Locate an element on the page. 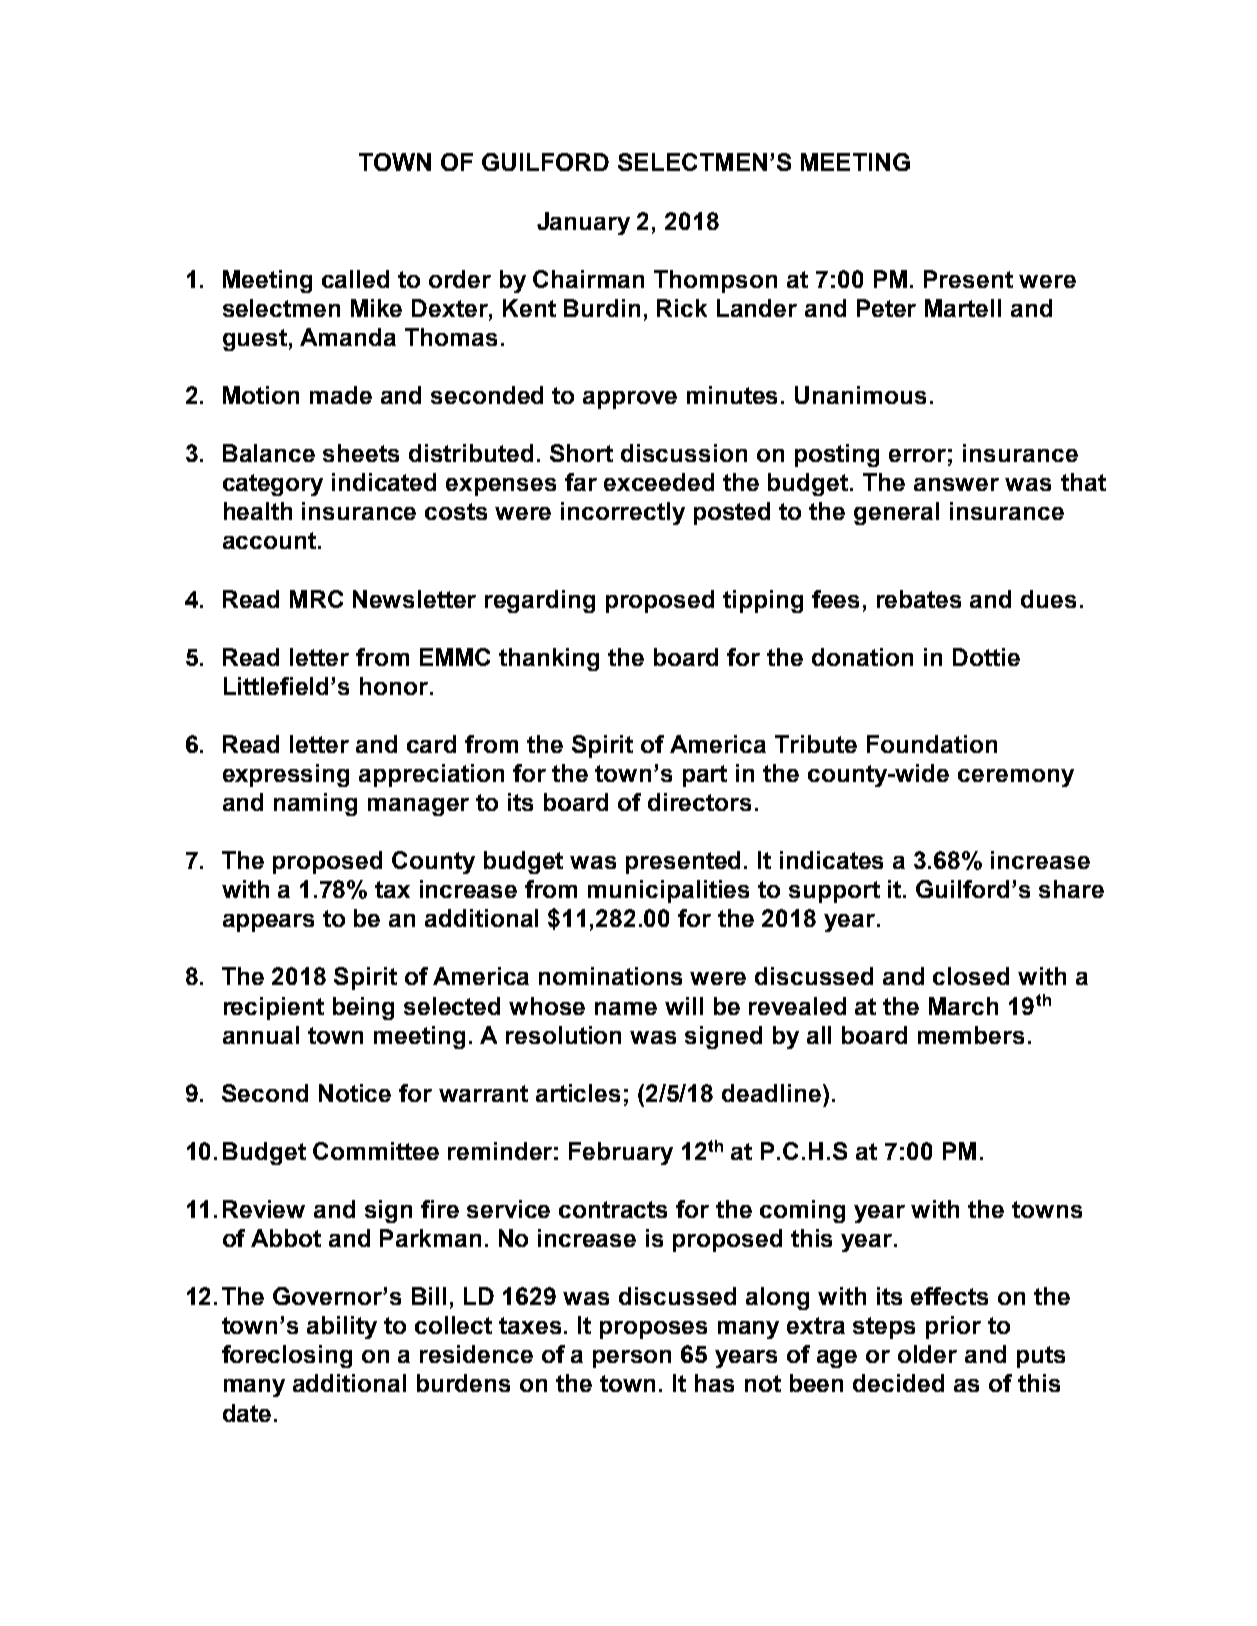  naming is located at coordinates (315, 804).
